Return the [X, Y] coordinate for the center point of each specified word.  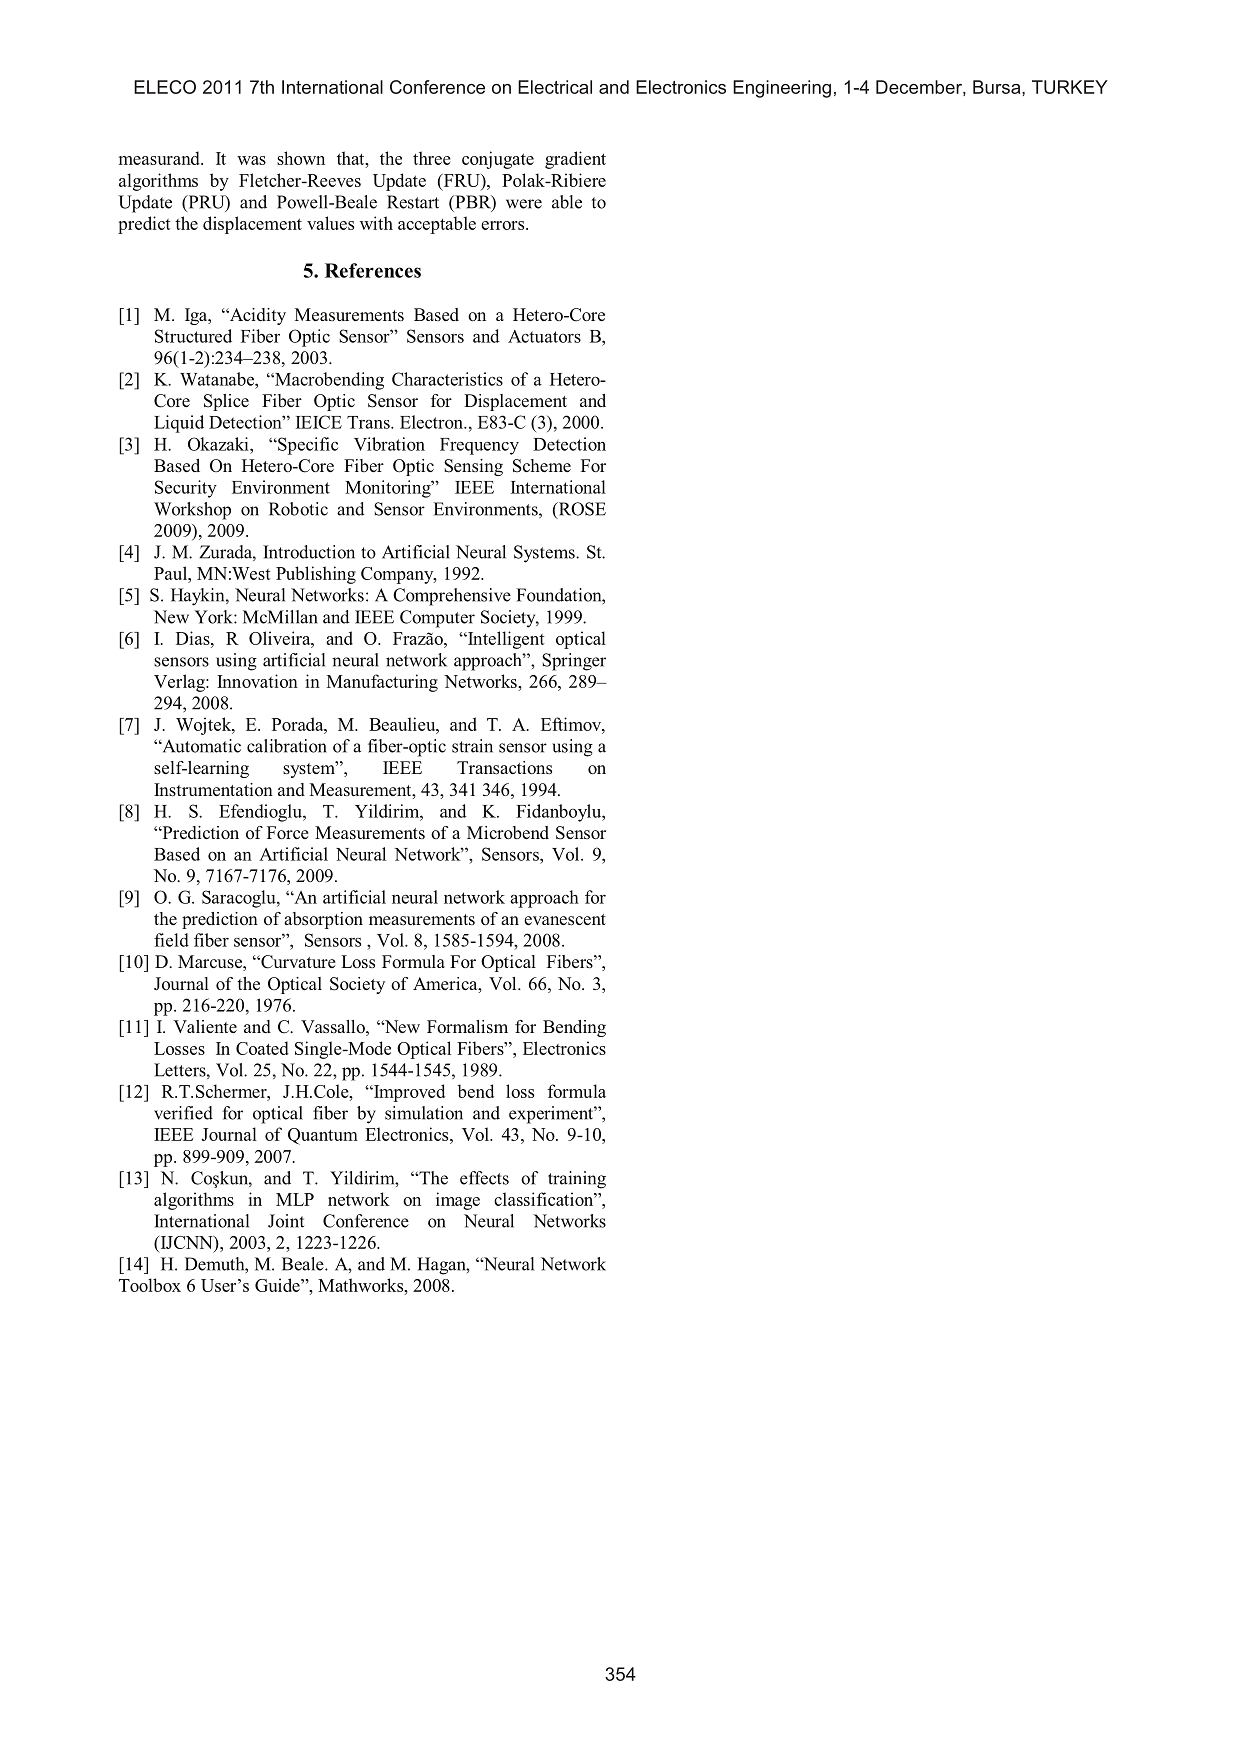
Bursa [998, 87]
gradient [575, 160]
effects [484, 1178]
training [577, 1180]
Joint [286, 1221]
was [251, 160]
